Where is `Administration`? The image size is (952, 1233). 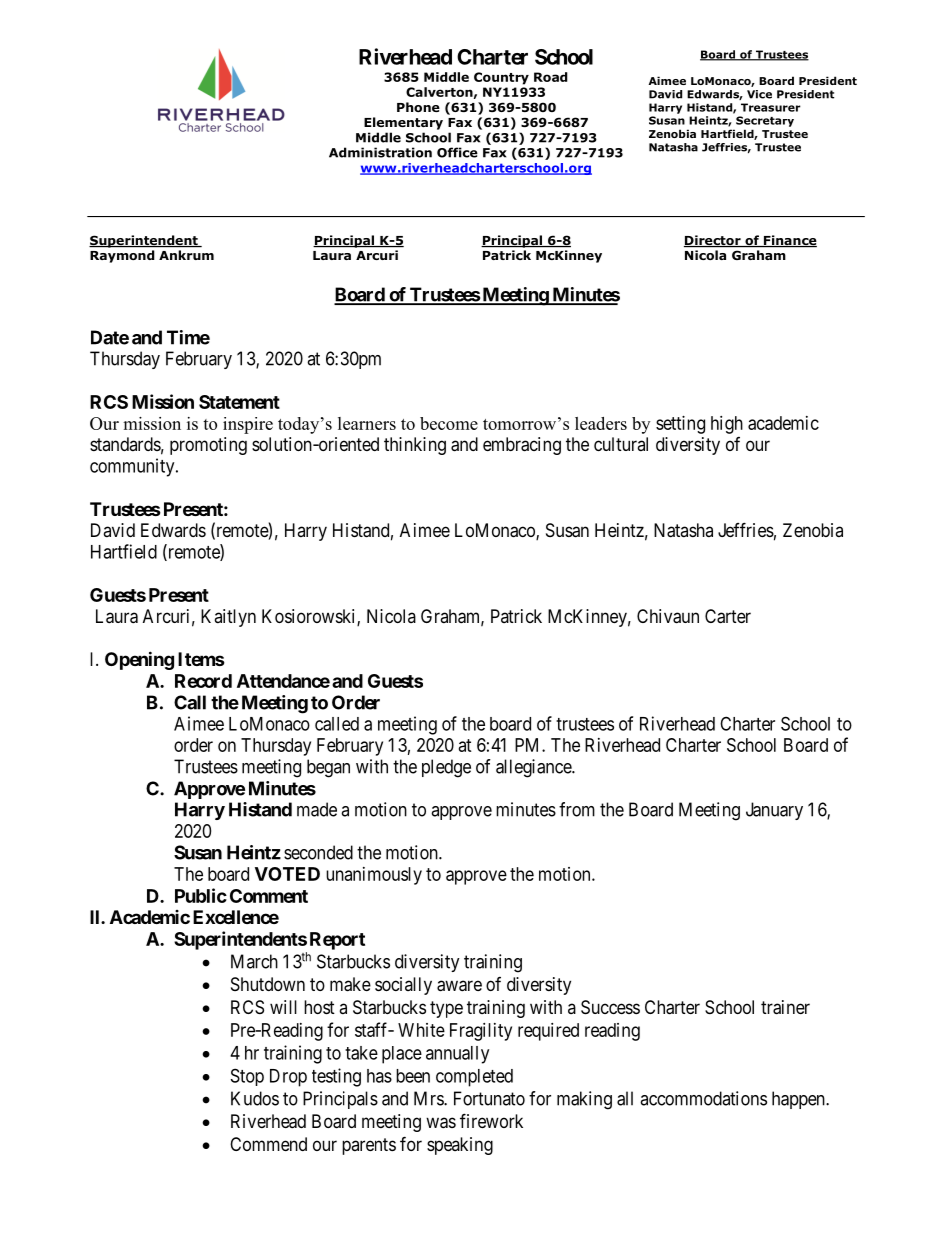 Administration is located at coordinates (380, 152).
